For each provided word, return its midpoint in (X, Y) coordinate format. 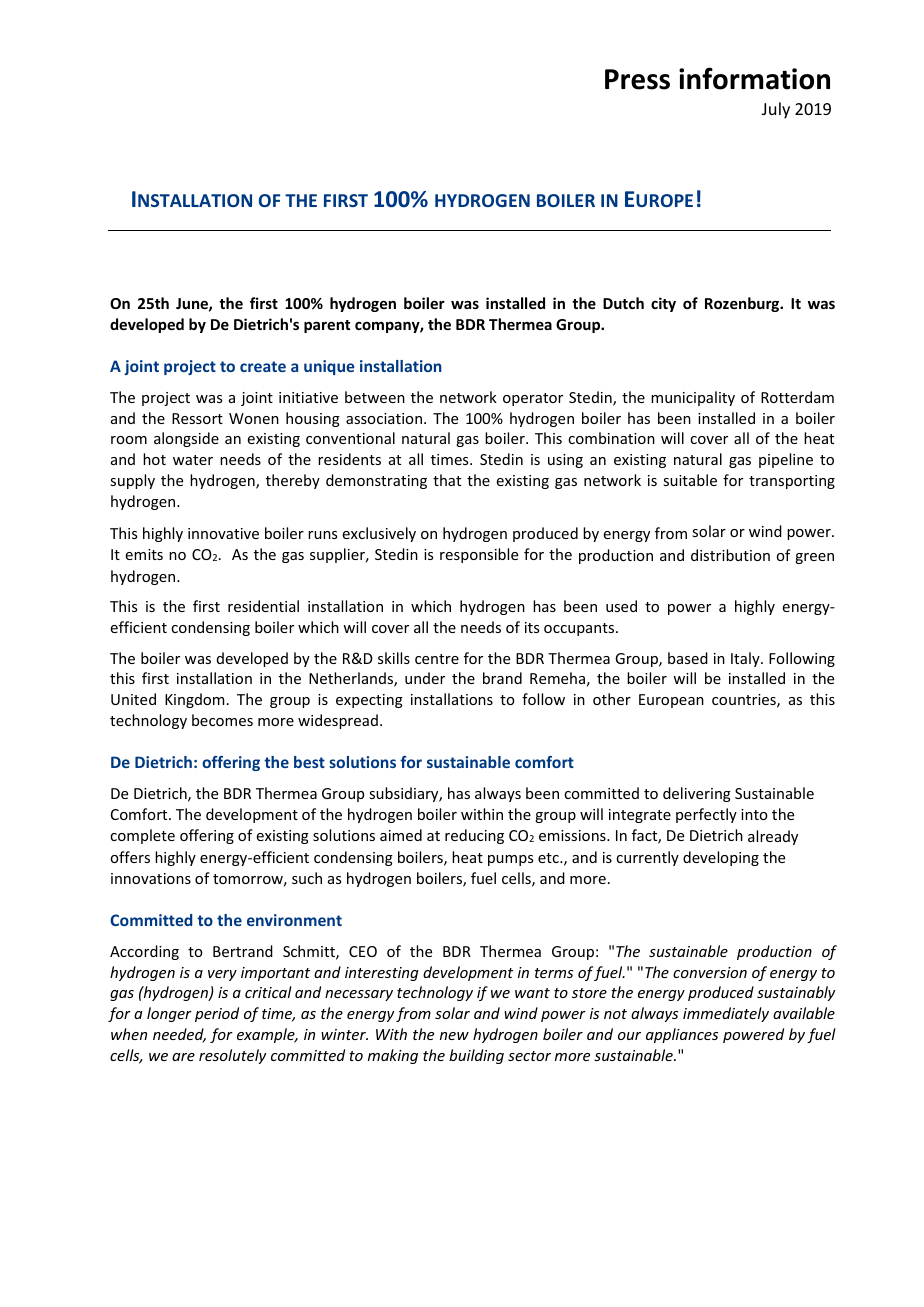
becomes (222, 720)
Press (637, 79)
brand (502, 678)
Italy (746, 659)
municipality (693, 398)
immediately (726, 1014)
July (776, 110)
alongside (186, 439)
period (217, 1014)
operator (533, 399)
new (454, 1036)
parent (327, 326)
